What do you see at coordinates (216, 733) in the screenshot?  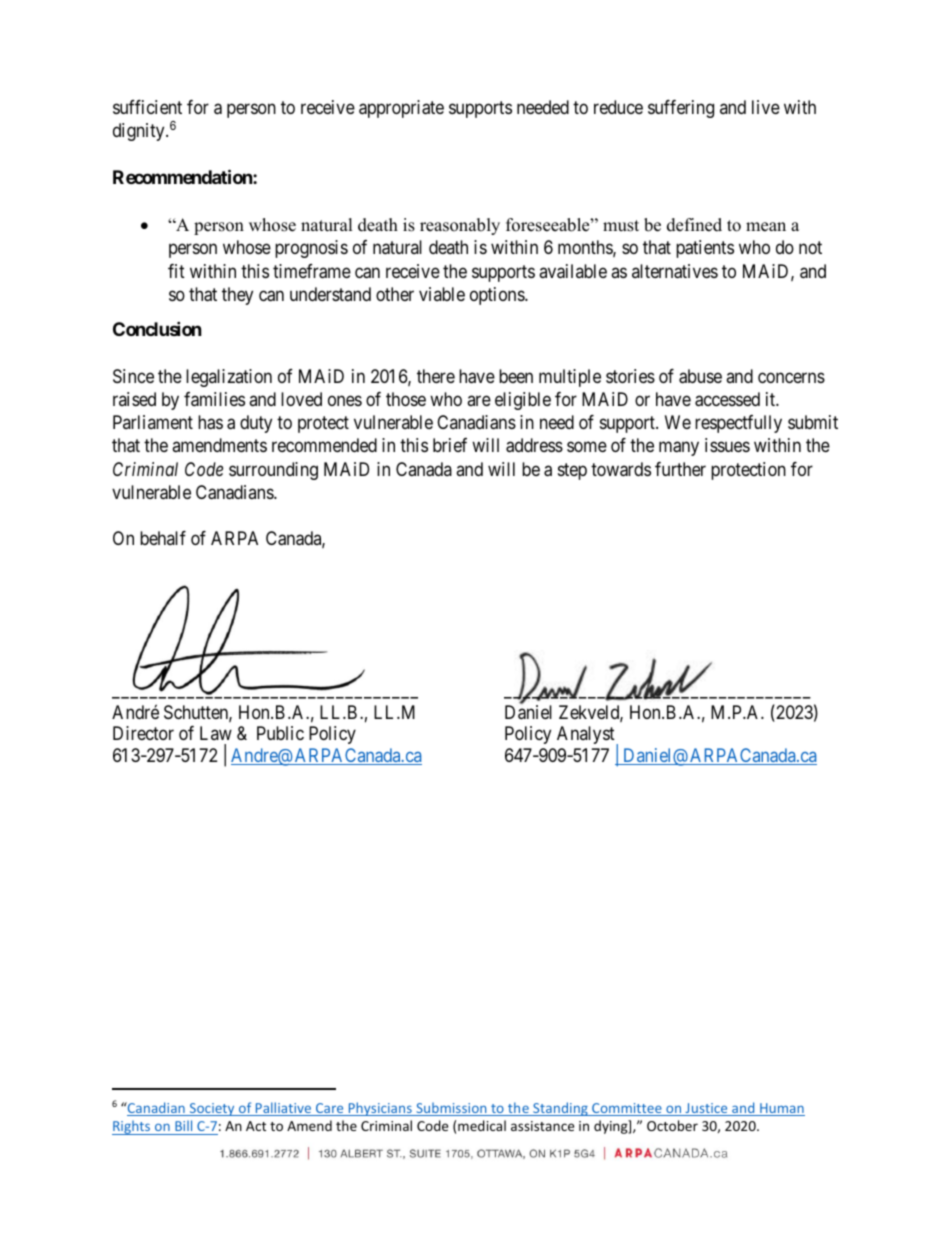 I see `Law` at bounding box center [216, 733].
